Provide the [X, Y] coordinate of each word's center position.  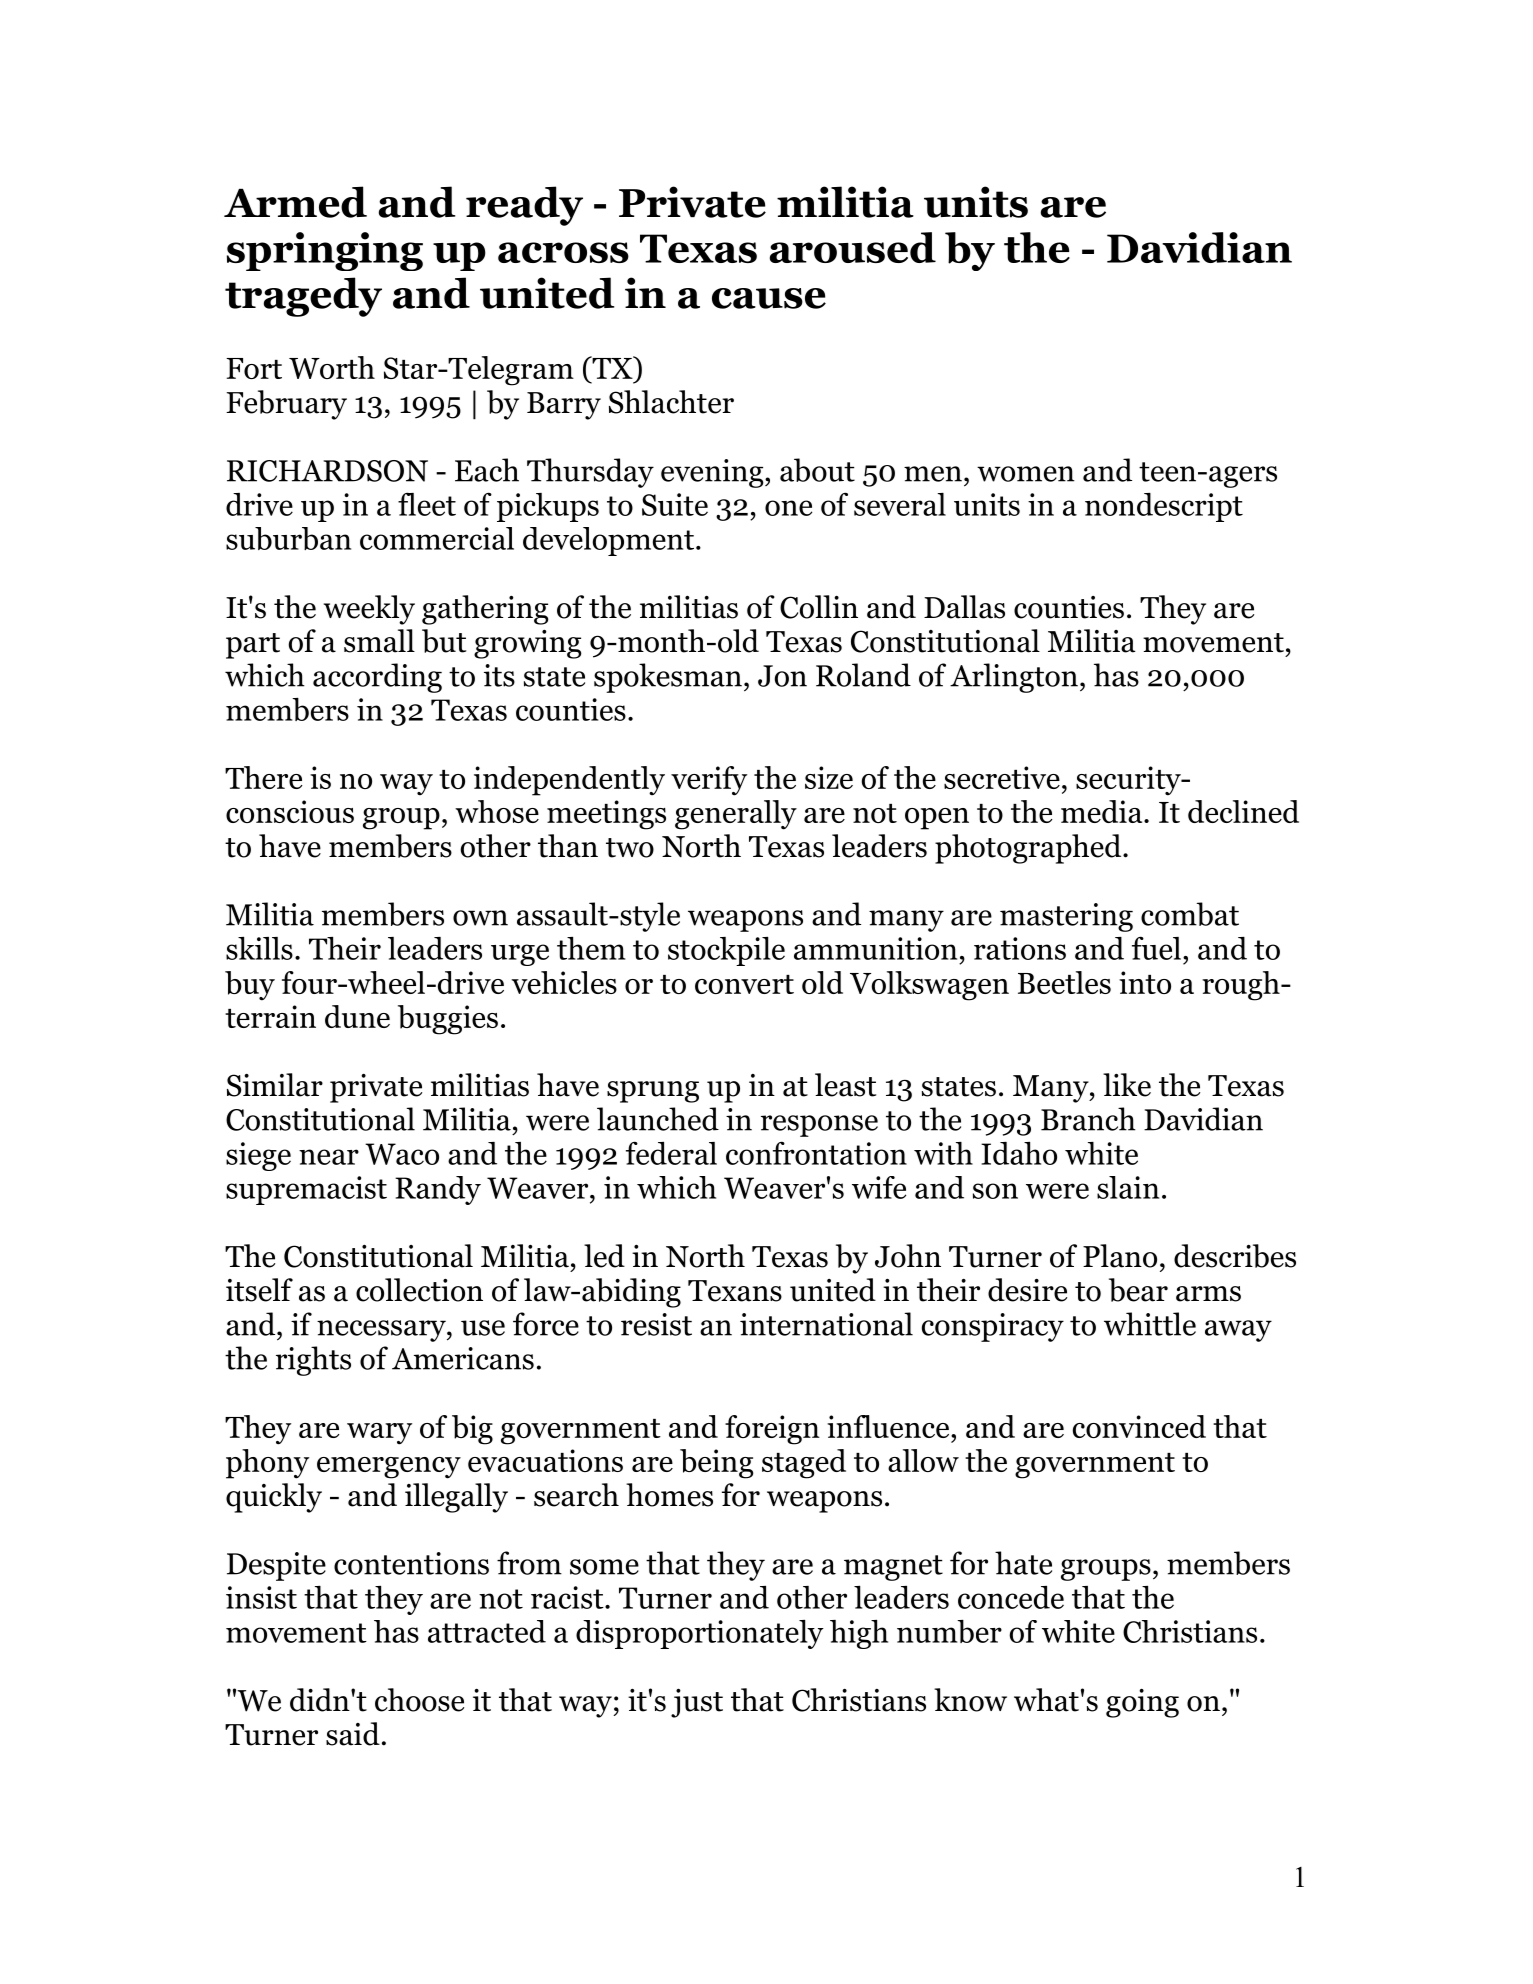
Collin [819, 607]
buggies [448, 1020]
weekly [369, 610]
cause [769, 298]
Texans [735, 1291]
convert [744, 984]
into [1145, 982]
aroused [853, 247]
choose [419, 1700]
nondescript [1164, 507]
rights [313, 1361]
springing [325, 251]
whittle [1150, 1324]
